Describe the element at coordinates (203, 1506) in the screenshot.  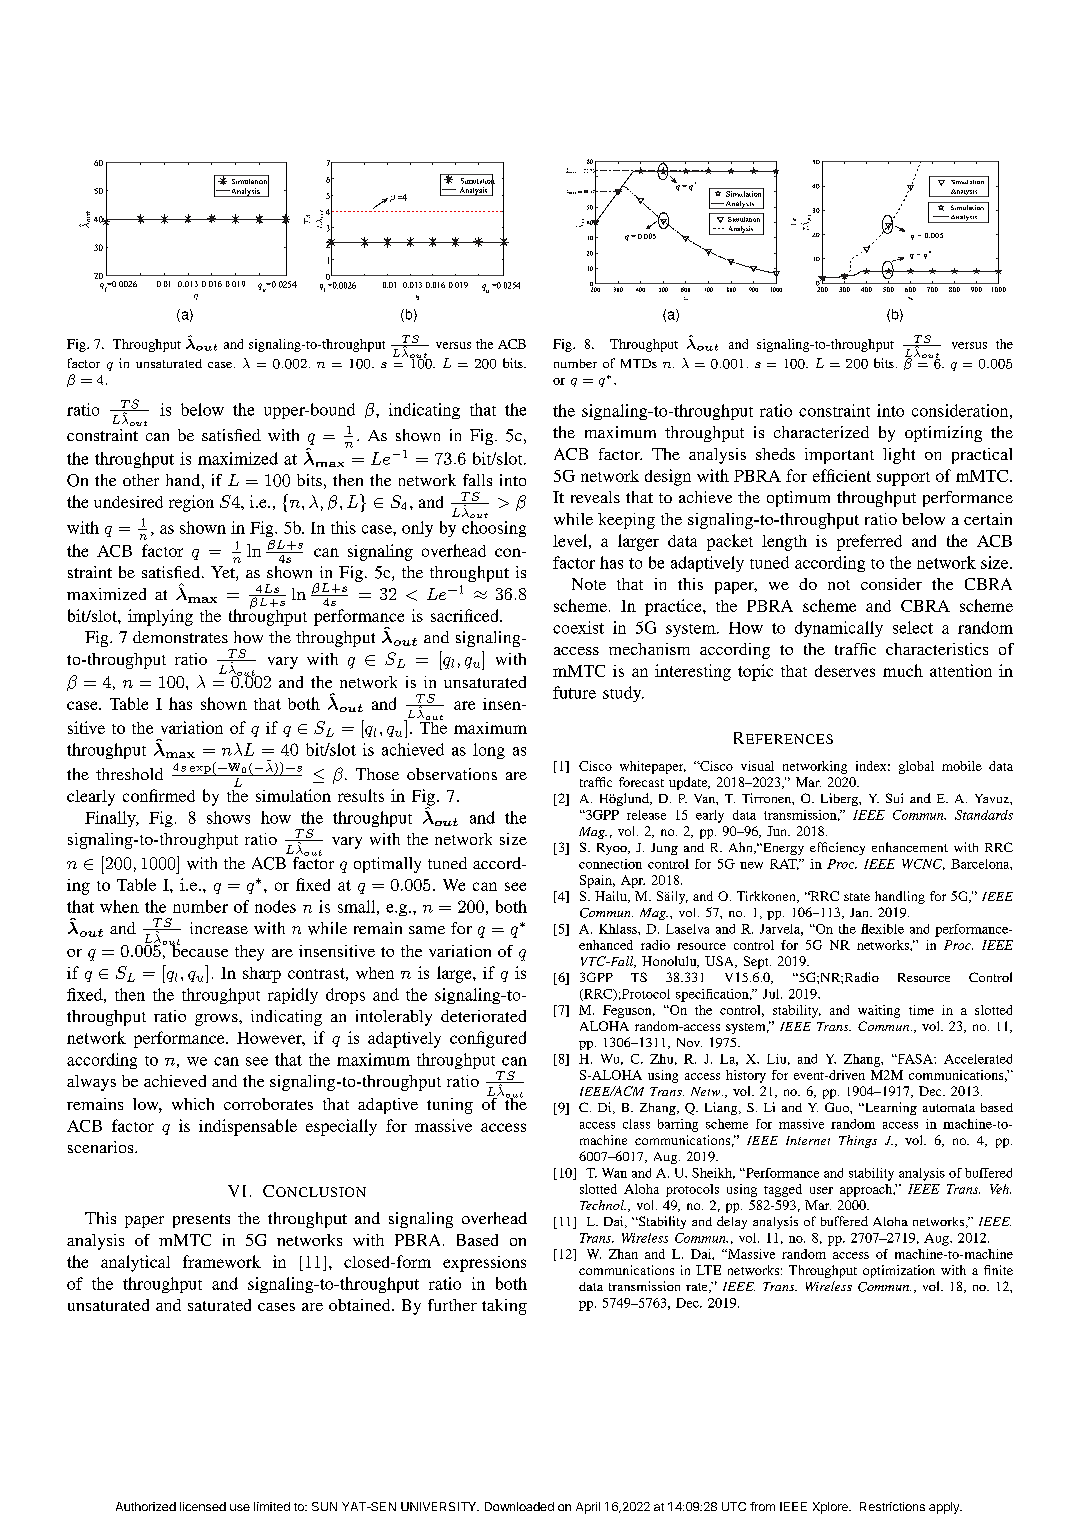
I see `licensed` at that location.
